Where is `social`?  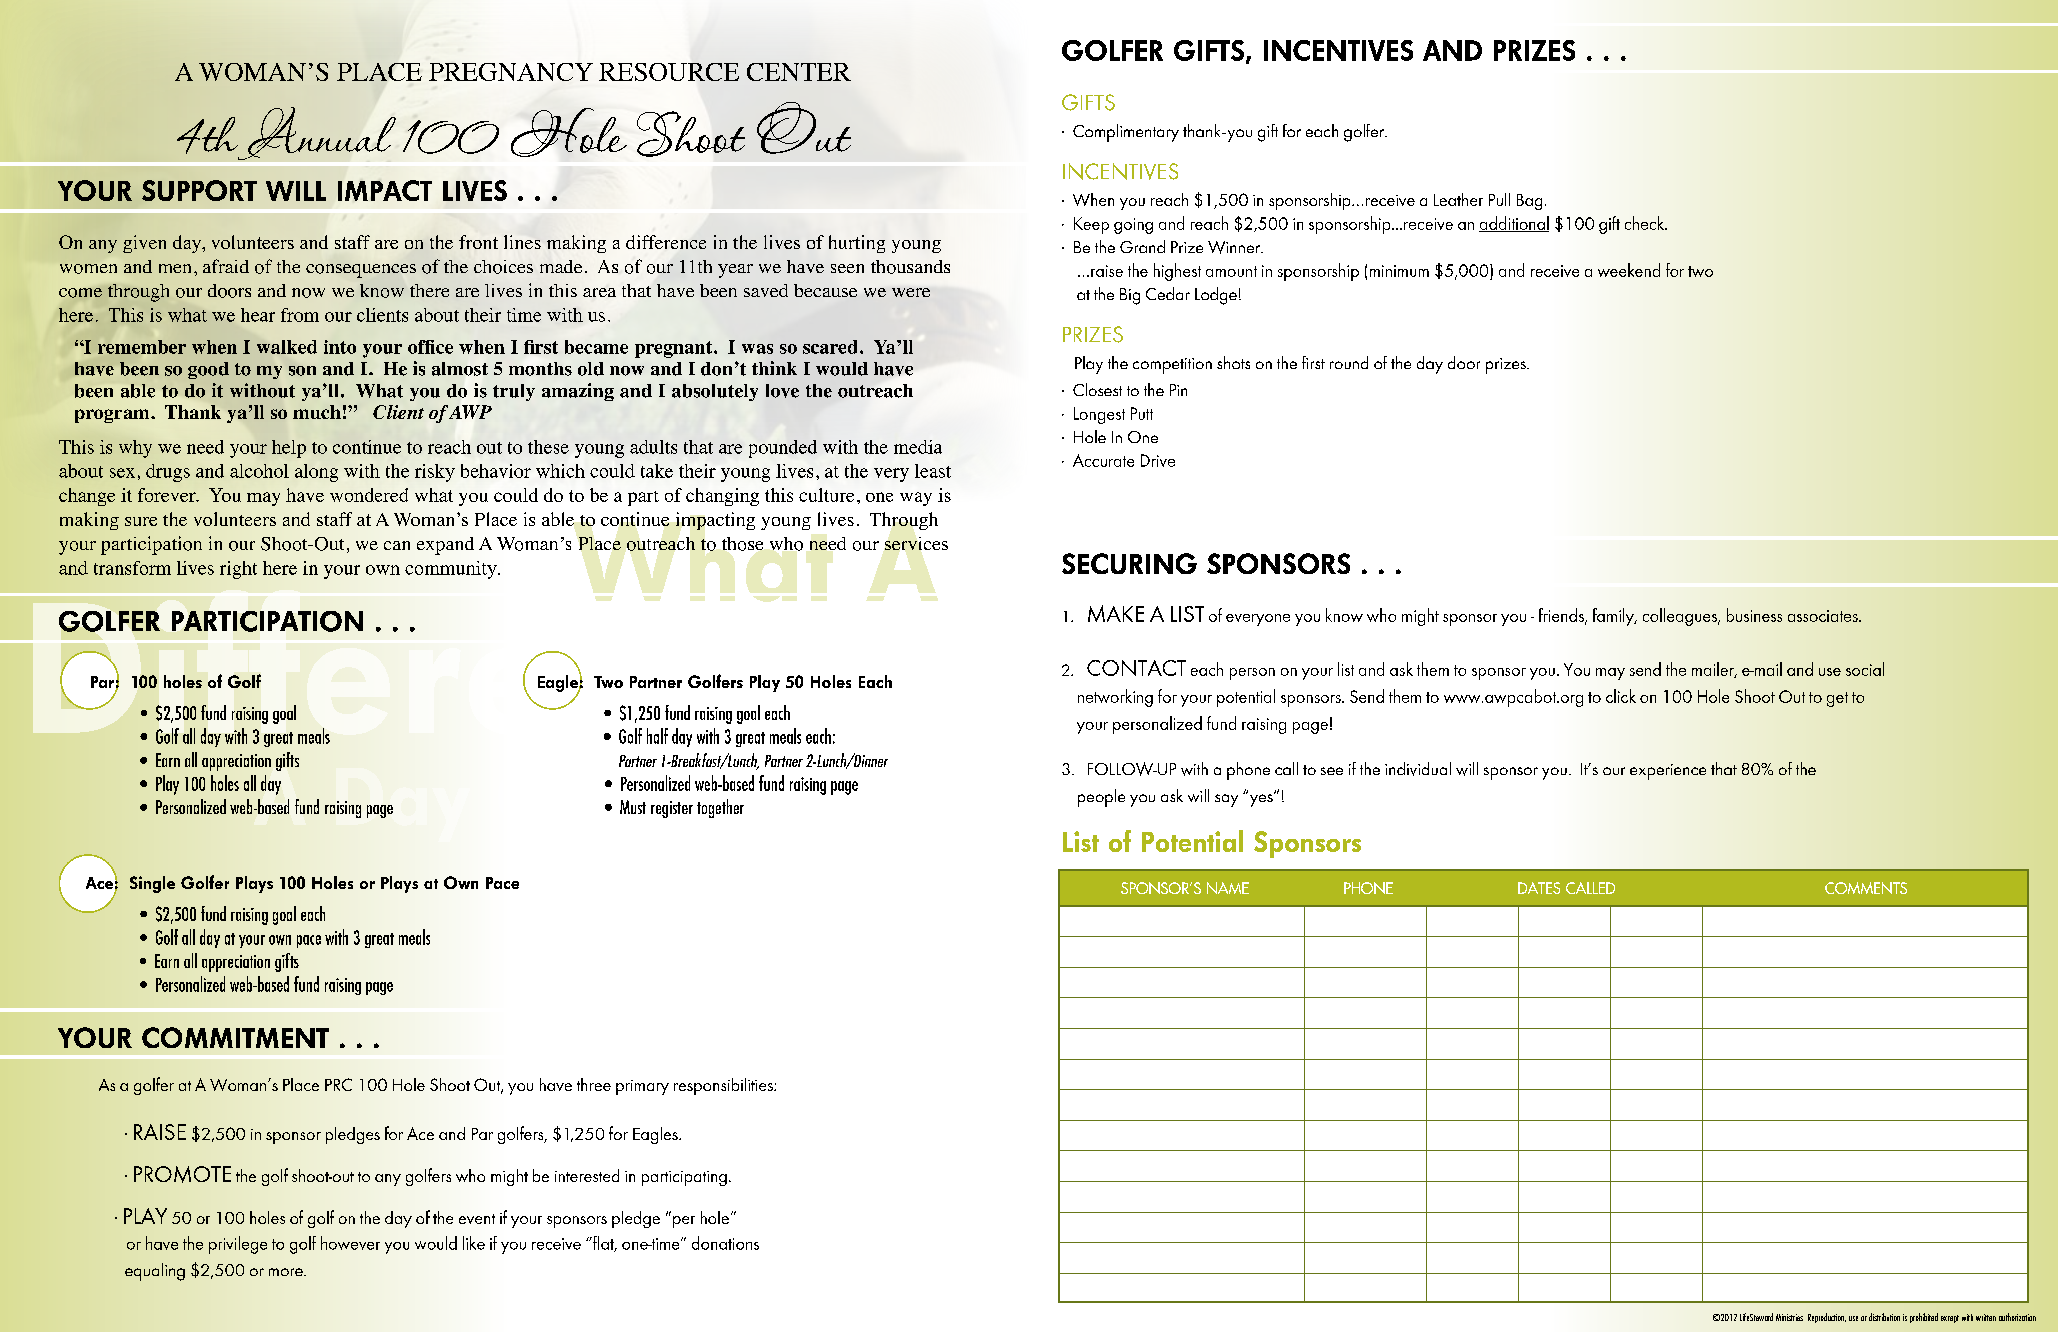 social is located at coordinates (1865, 669).
